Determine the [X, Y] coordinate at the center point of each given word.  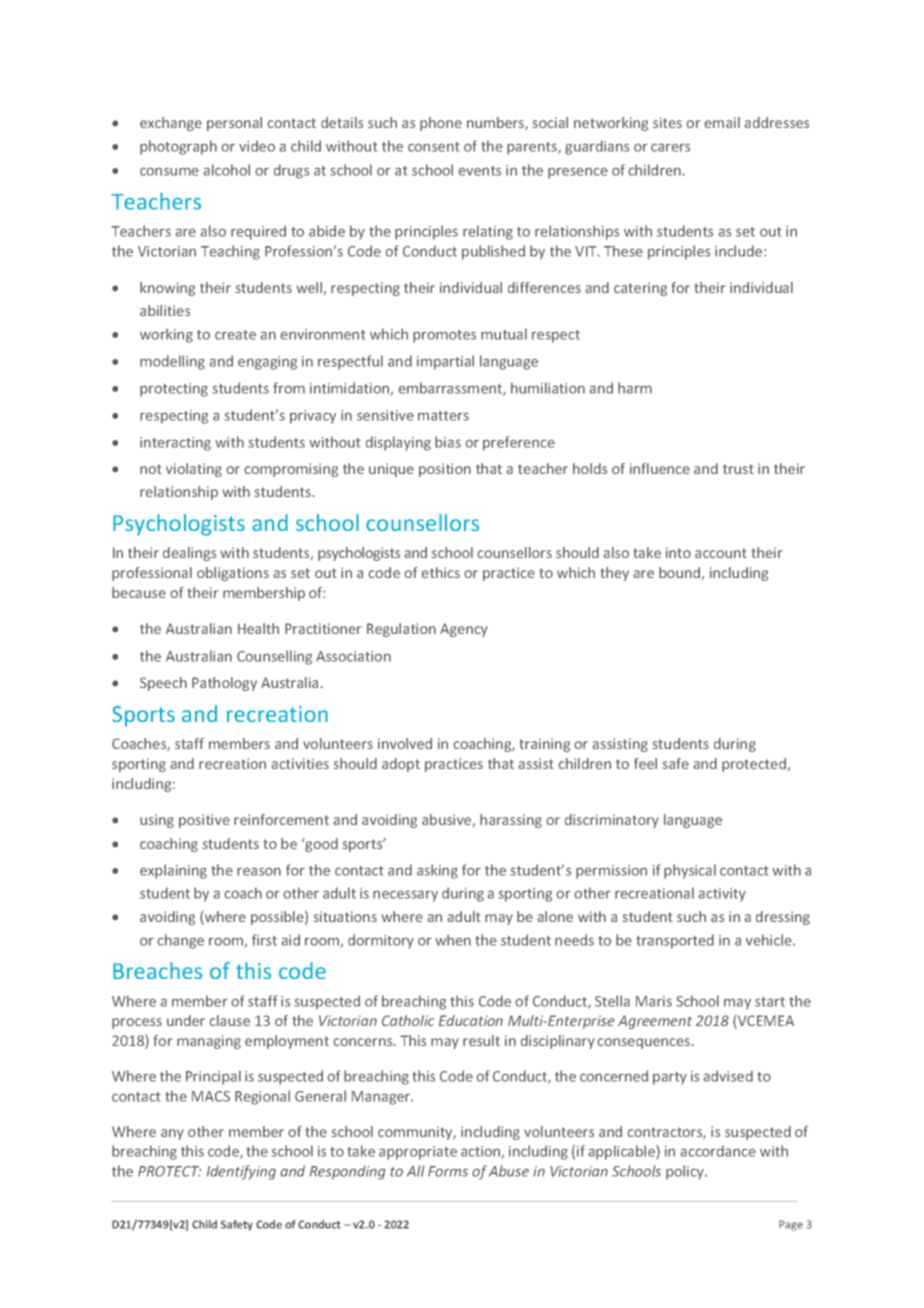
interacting [175, 444]
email [722, 122]
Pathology [224, 684]
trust [738, 469]
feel [645, 763]
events [480, 171]
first [264, 940]
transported [675, 941]
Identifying [241, 1172]
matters [443, 416]
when [453, 940]
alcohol [226, 170]
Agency [464, 630]
